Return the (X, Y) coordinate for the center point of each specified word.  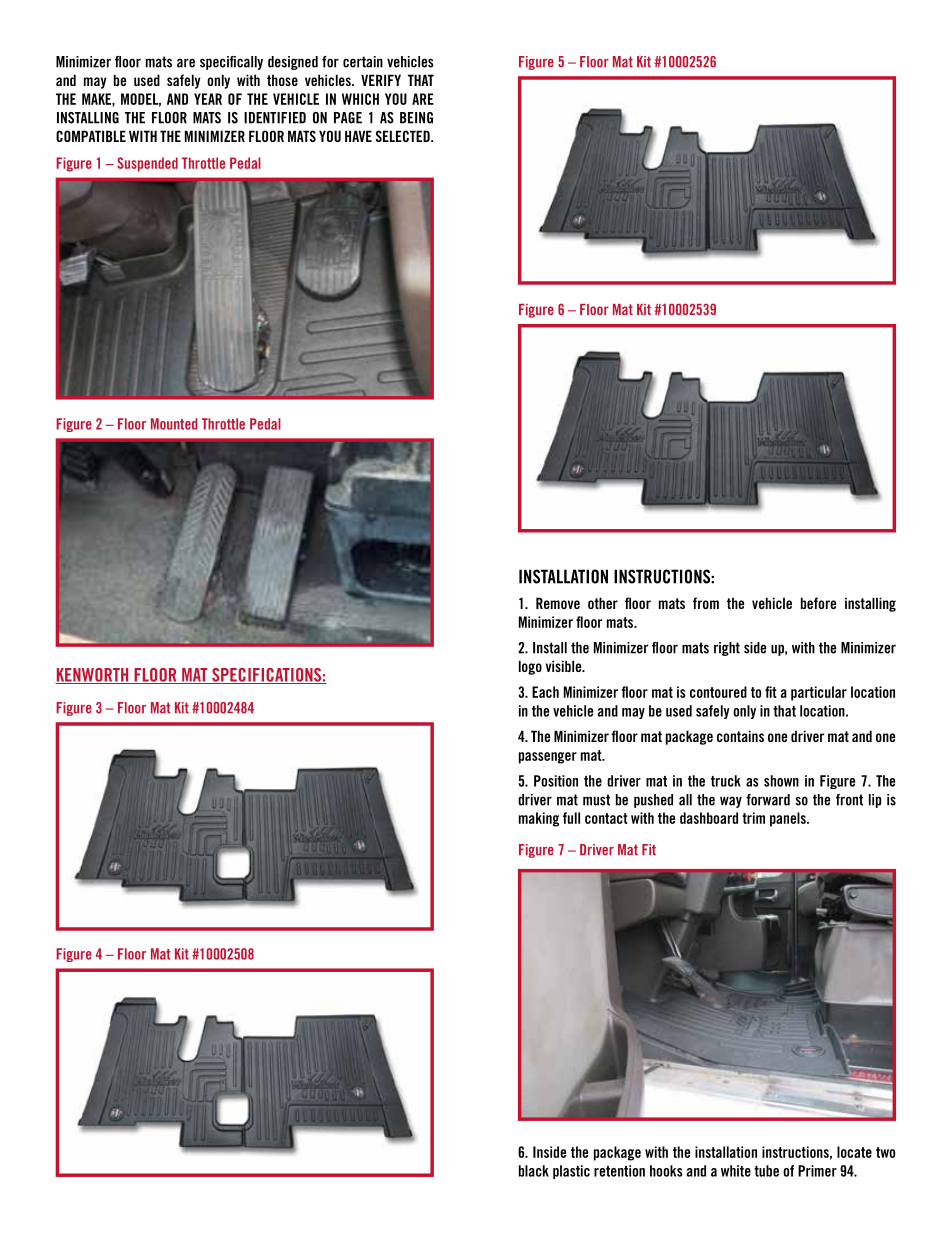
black (534, 1171)
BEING (416, 118)
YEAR (208, 99)
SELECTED (403, 136)
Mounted (174, 424)
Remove (558, 603)
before (818, 603)
